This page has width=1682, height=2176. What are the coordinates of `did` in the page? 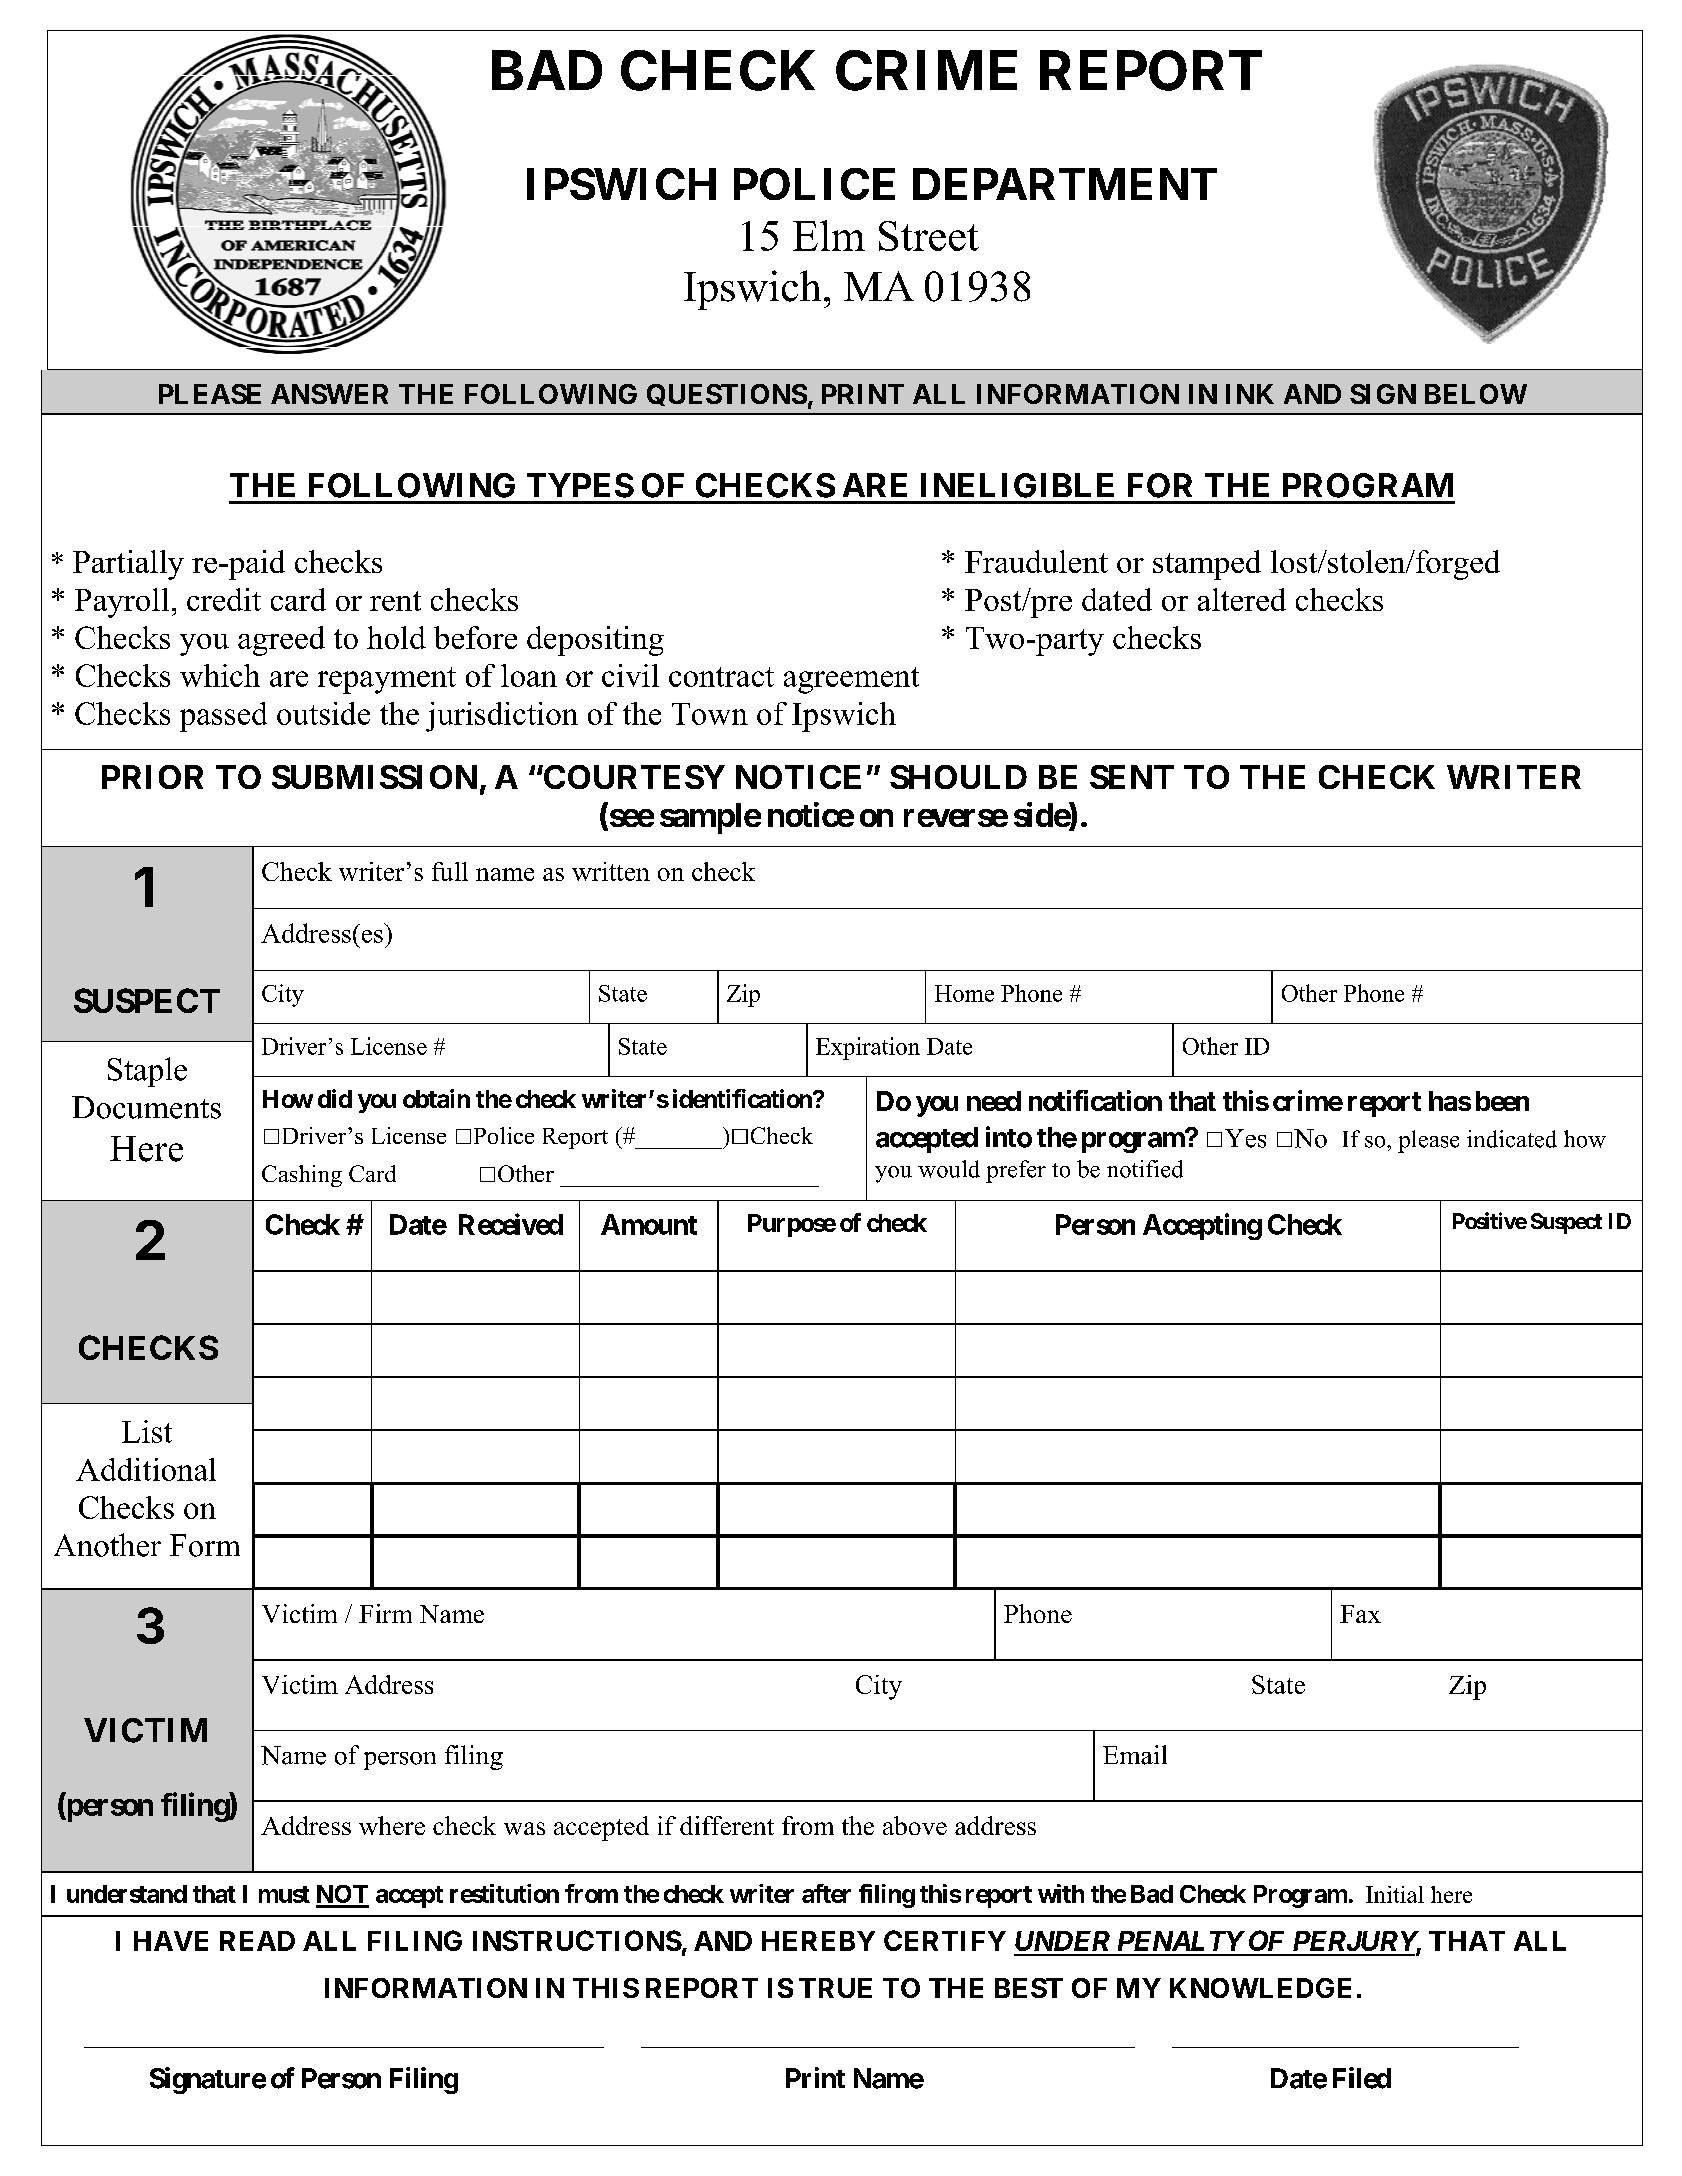 It's located at (335, 1098).
